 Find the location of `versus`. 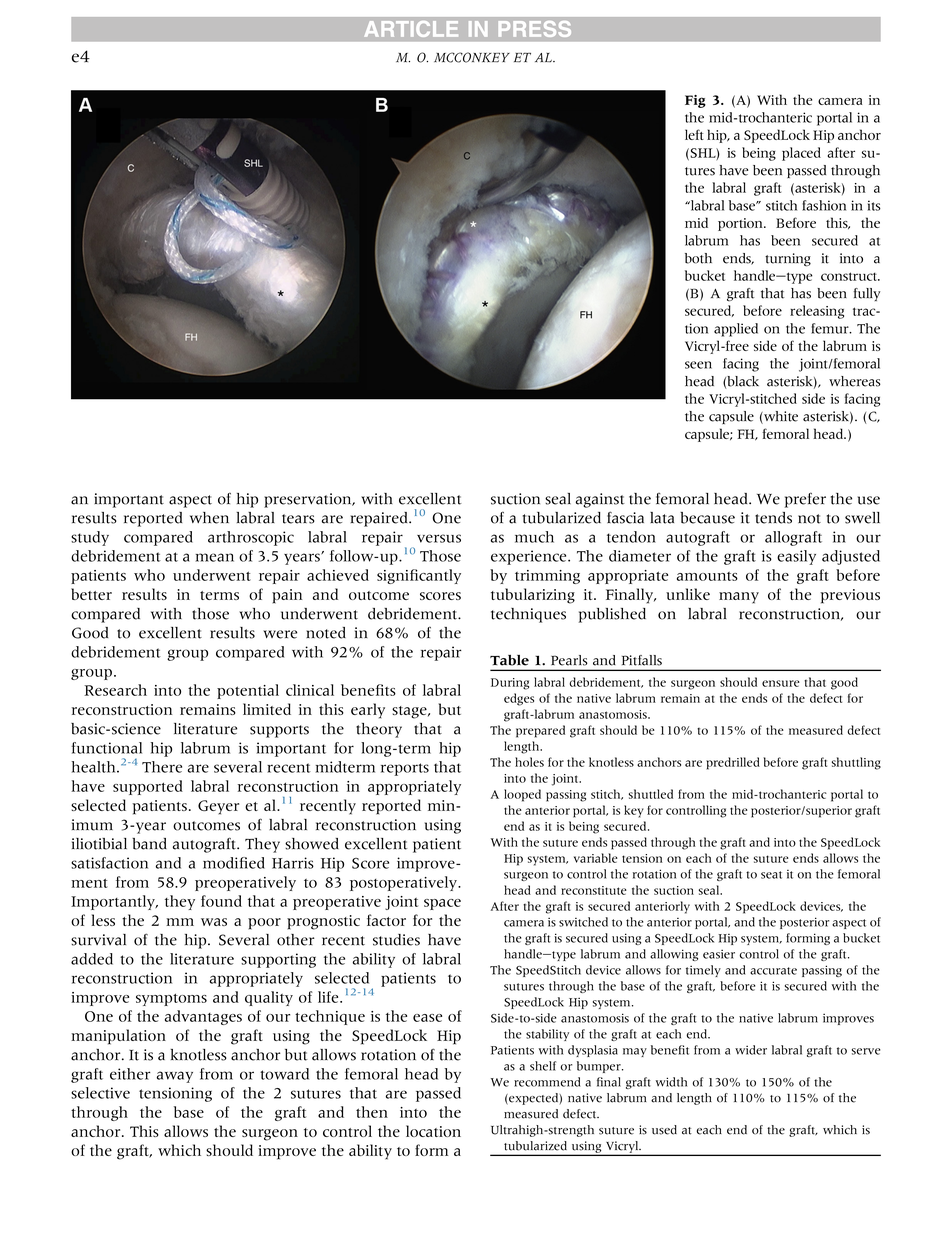

versus is located at coordinates (439, 538).
